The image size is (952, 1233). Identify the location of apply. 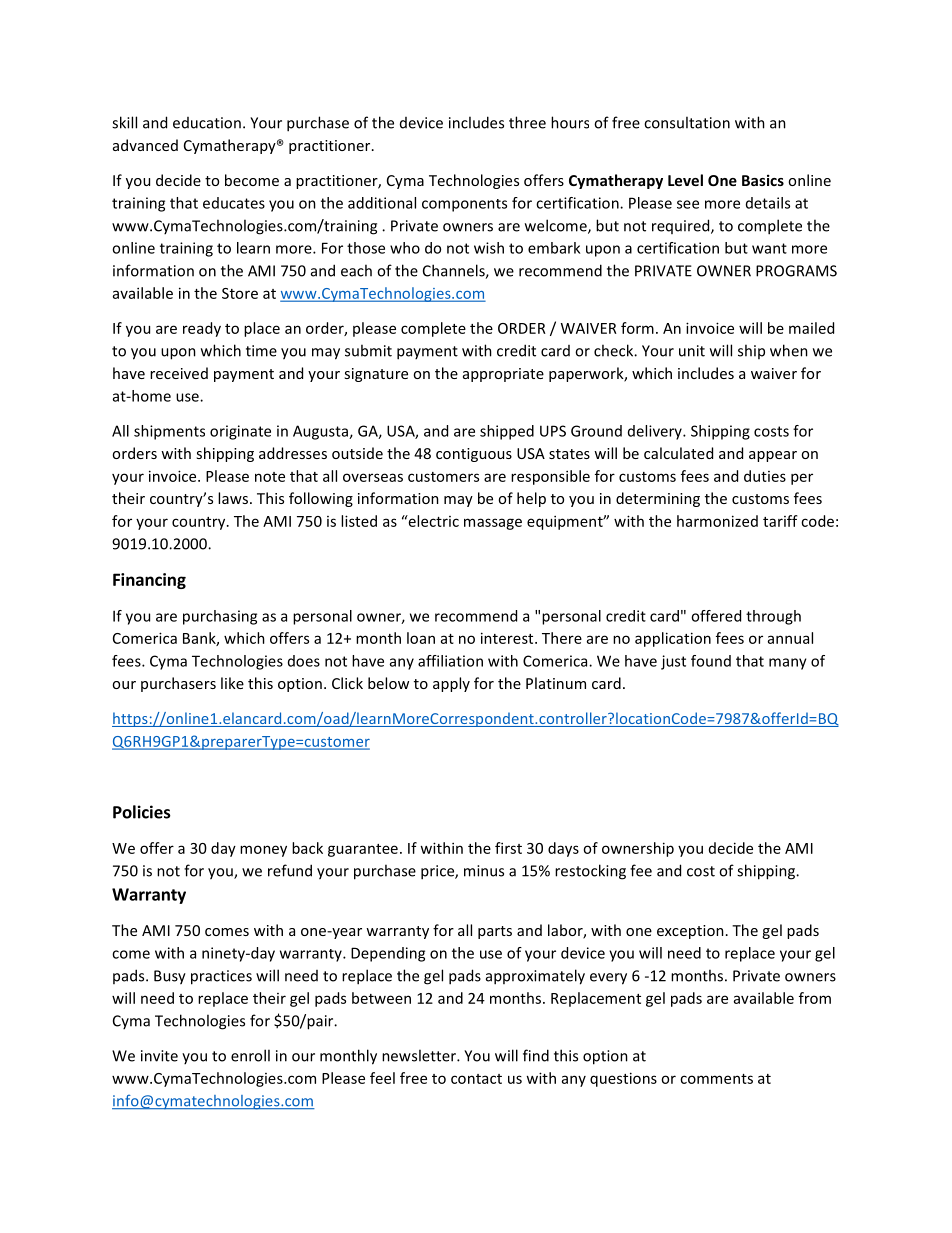
(451, 684).
